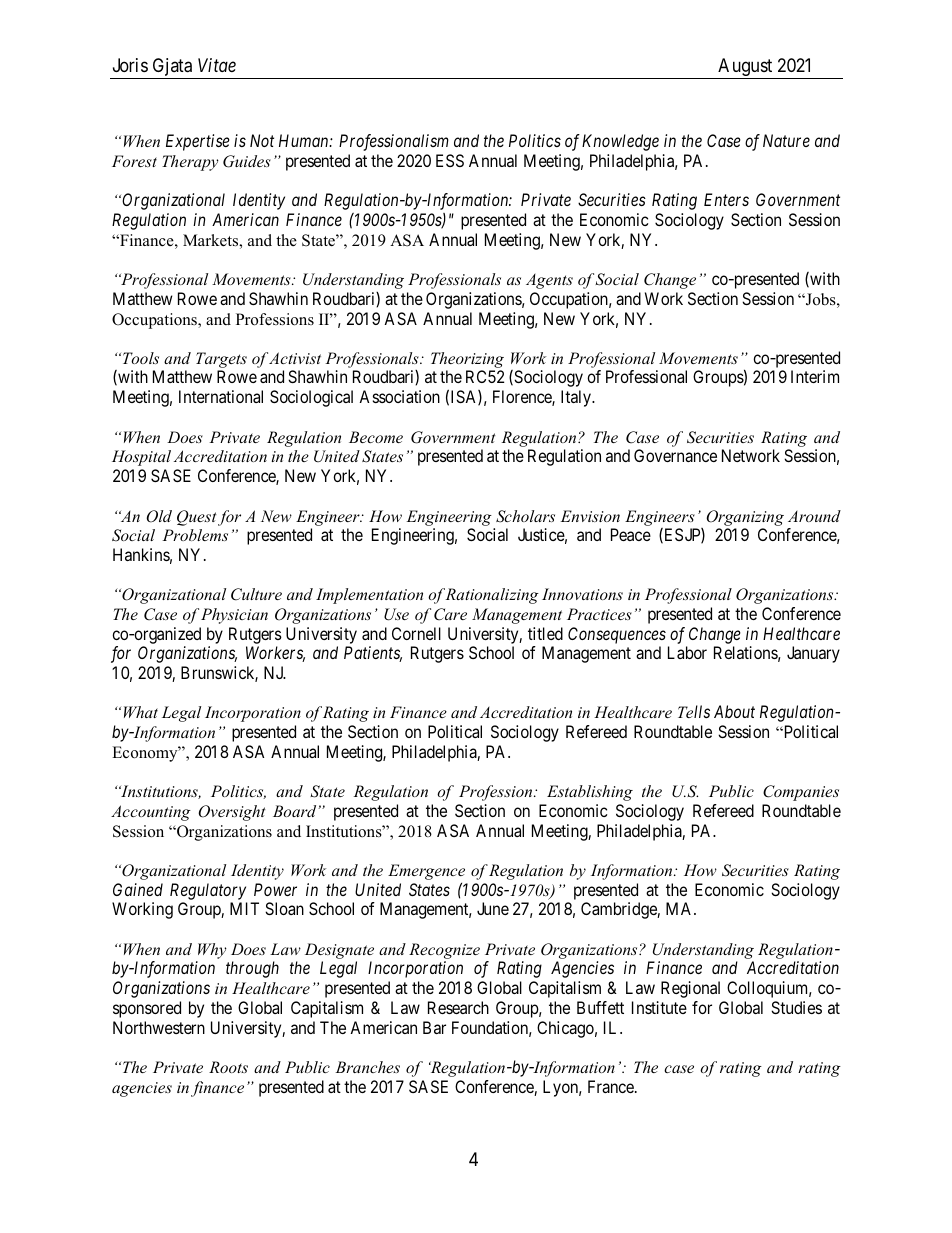  I want to click on Oversight, so click(232, 813).
